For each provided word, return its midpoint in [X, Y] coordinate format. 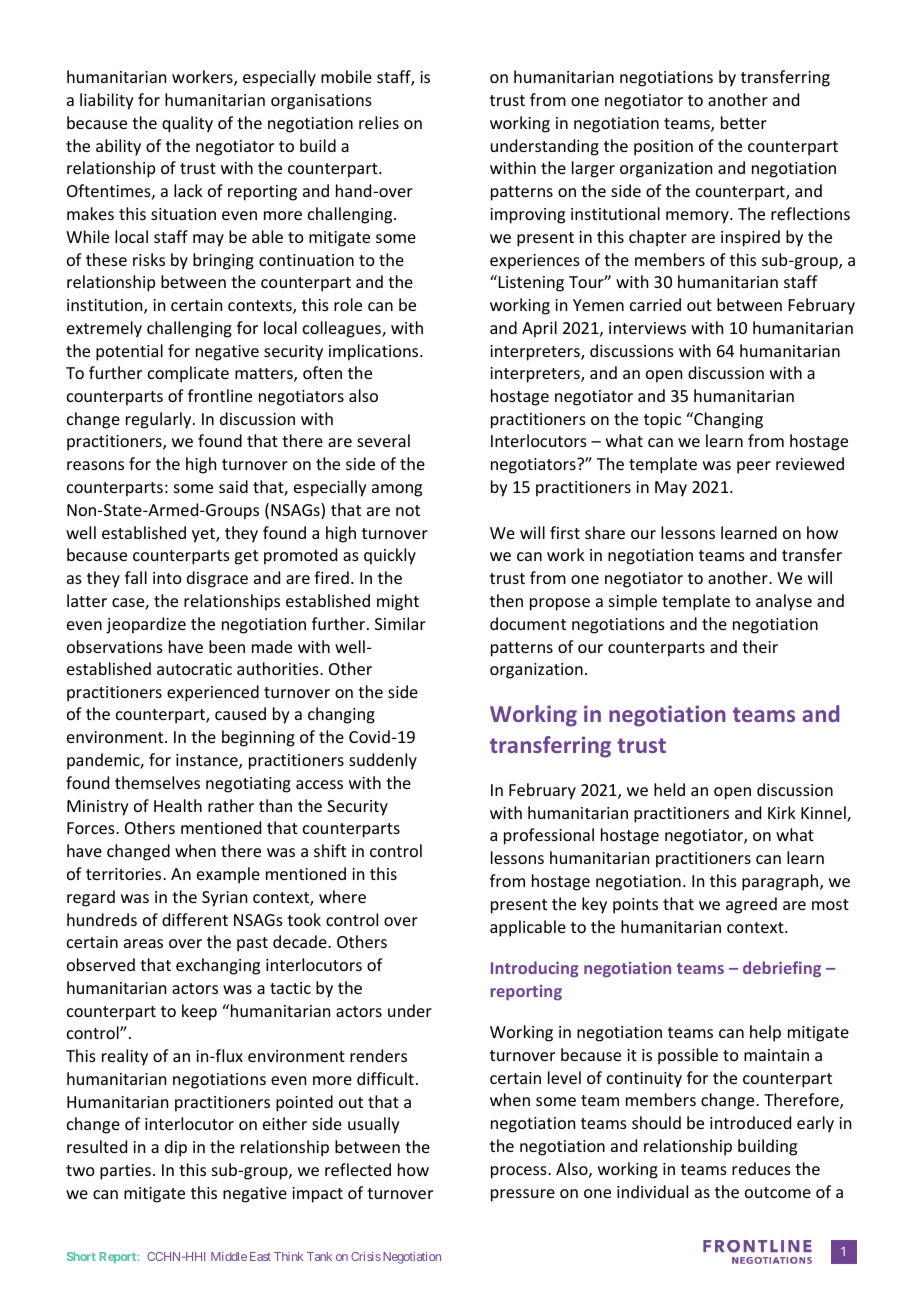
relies [379, 122]
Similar [400, 623]
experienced [213, 693]
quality [187, 124]
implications [375, 352]
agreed [751, 905]
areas [143, 943]
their [760, 646]
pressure [523, 1195]
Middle [229, 1256]
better [744, 122]
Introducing [535, 969]
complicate [188, 374]
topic [662, 421]
